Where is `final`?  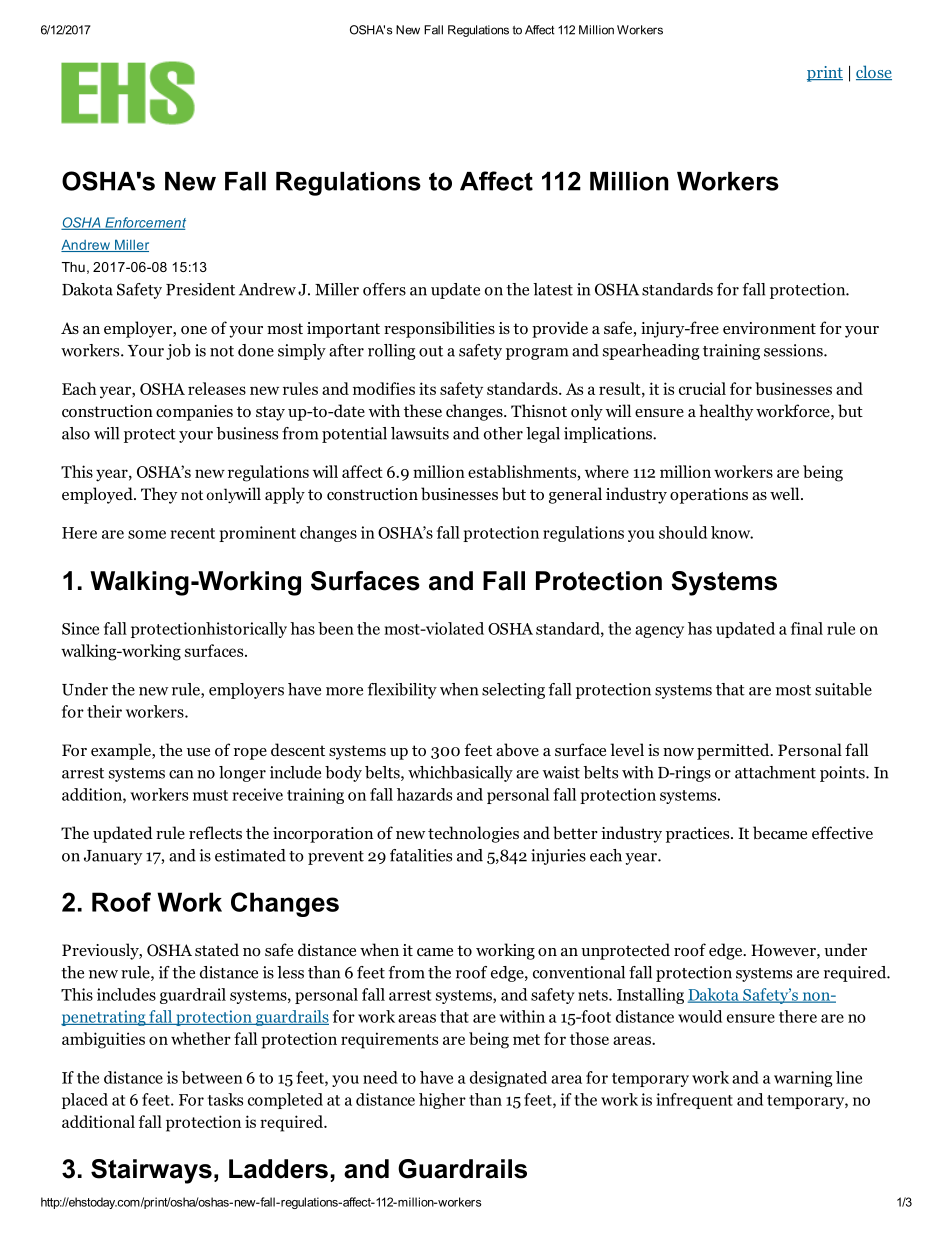
final is located at coordinates (807, 628).
